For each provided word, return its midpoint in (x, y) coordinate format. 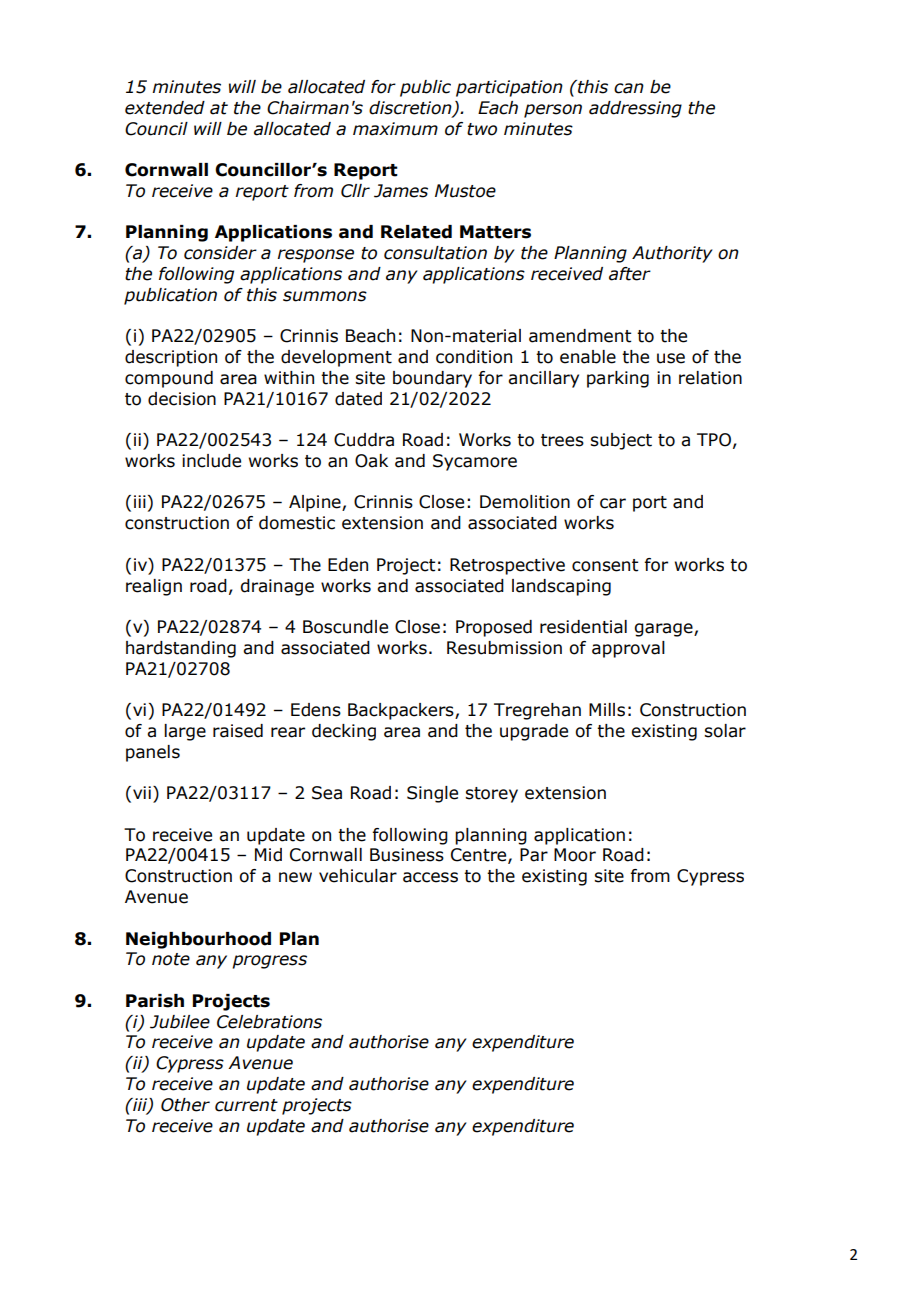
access (430, 877)
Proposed (494, 628)
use (671, 358)
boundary (432, 379)
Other (185, 1105)
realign (154, 587)
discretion (411, 109)
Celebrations (269, 1022)
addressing (635, 109)
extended (165, 108)
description (171, 358)
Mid (268, 855)
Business (407, 855)
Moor (575, 855)
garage (665, 630)
